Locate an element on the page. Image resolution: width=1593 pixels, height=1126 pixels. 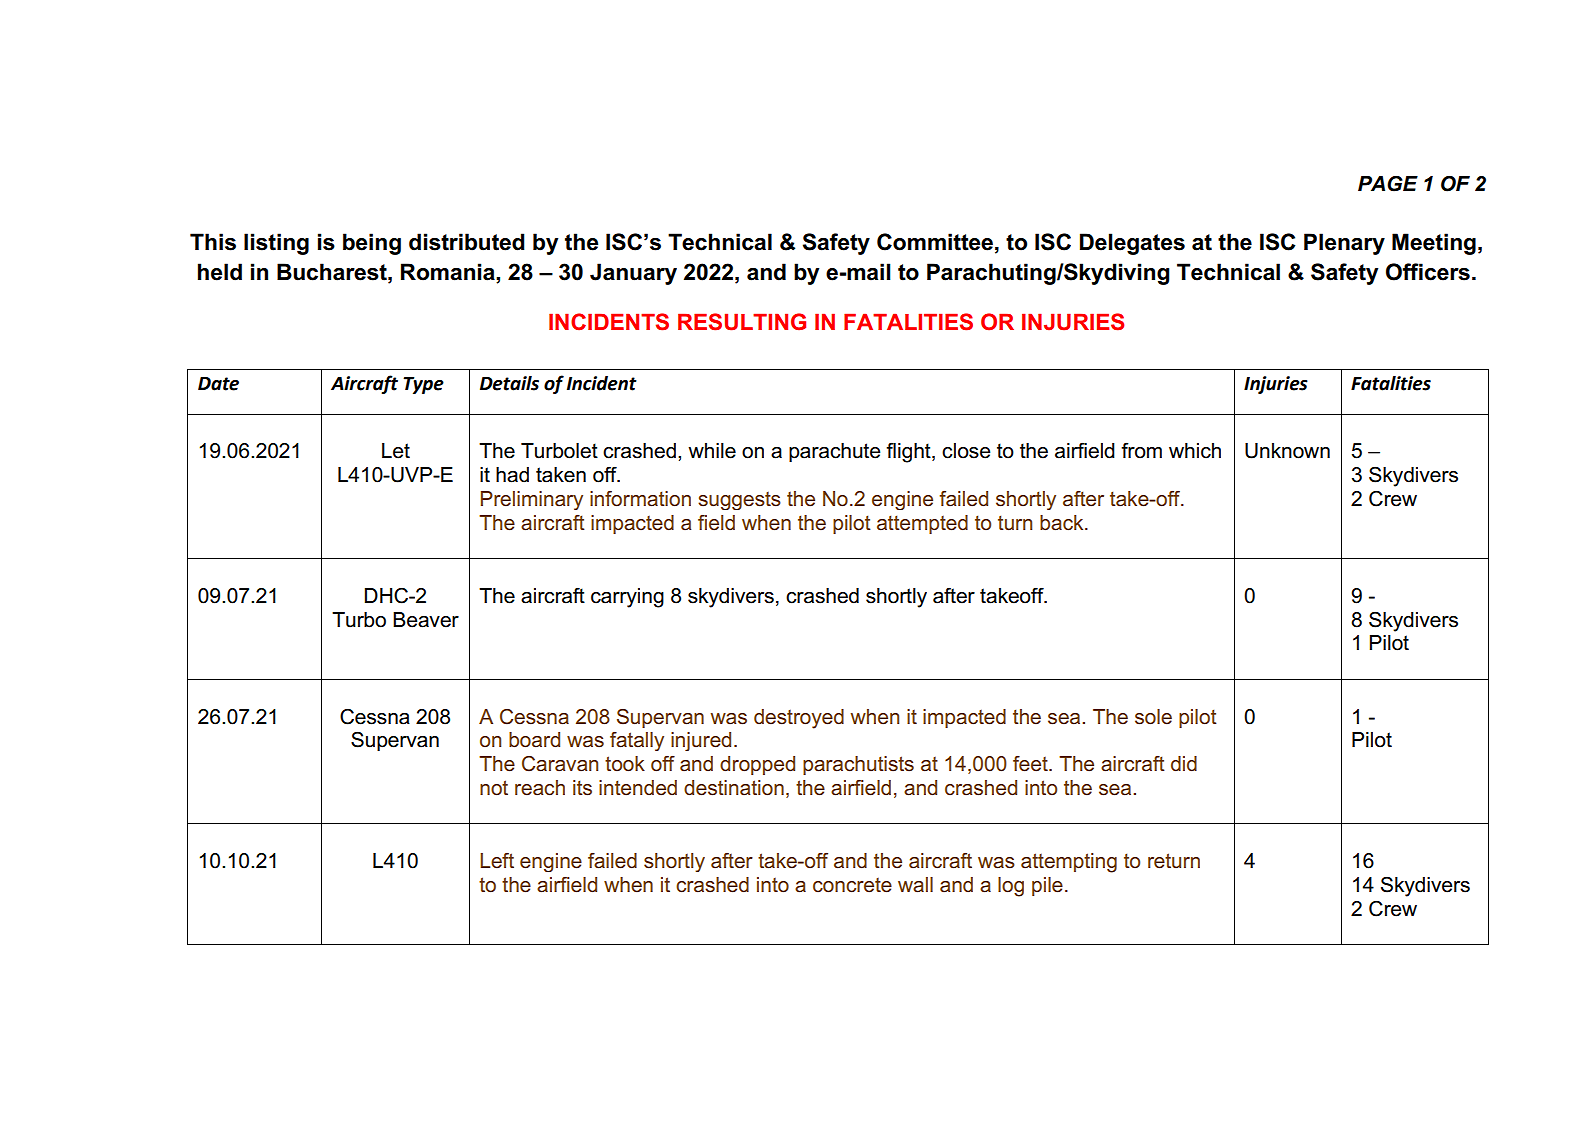
sole is located at coordinates (1153, 717).
